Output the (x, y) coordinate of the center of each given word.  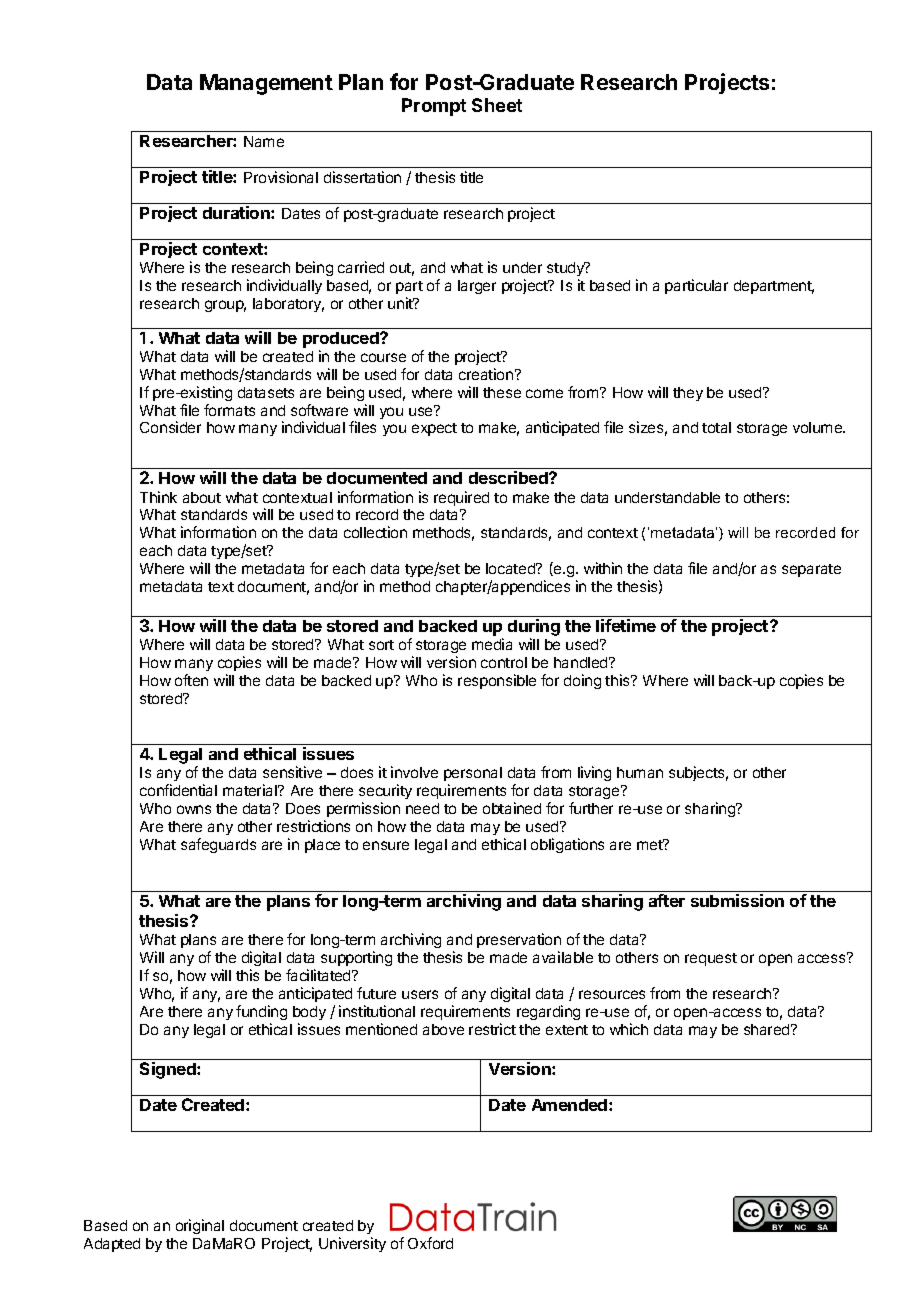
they (688, 394)
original (200, 1226)
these (502, 392)
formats (229, 410)
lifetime (626, 625)
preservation (519, 940)
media (492, 644)
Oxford (430, 1243)
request (711, 959)
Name (264, 141)
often (191, 680)
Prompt (434, 107)
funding (261, 1012)
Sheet (497, 105)
